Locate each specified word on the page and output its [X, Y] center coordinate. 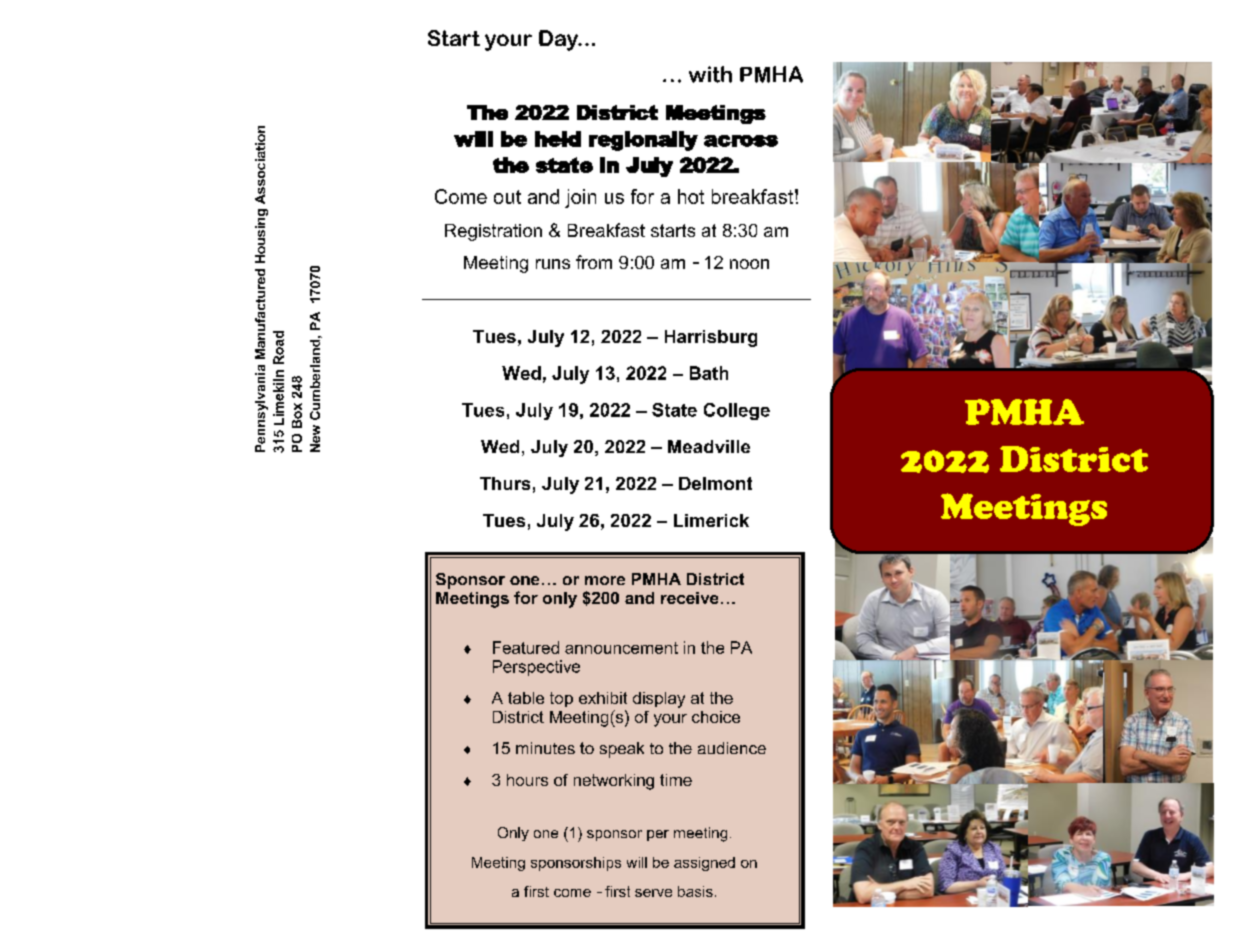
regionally [643, 141]
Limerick [711, 520]
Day [559, 40]
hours [527, 780]
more [605, 580]
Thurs [505, 483]
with [710, 74]
